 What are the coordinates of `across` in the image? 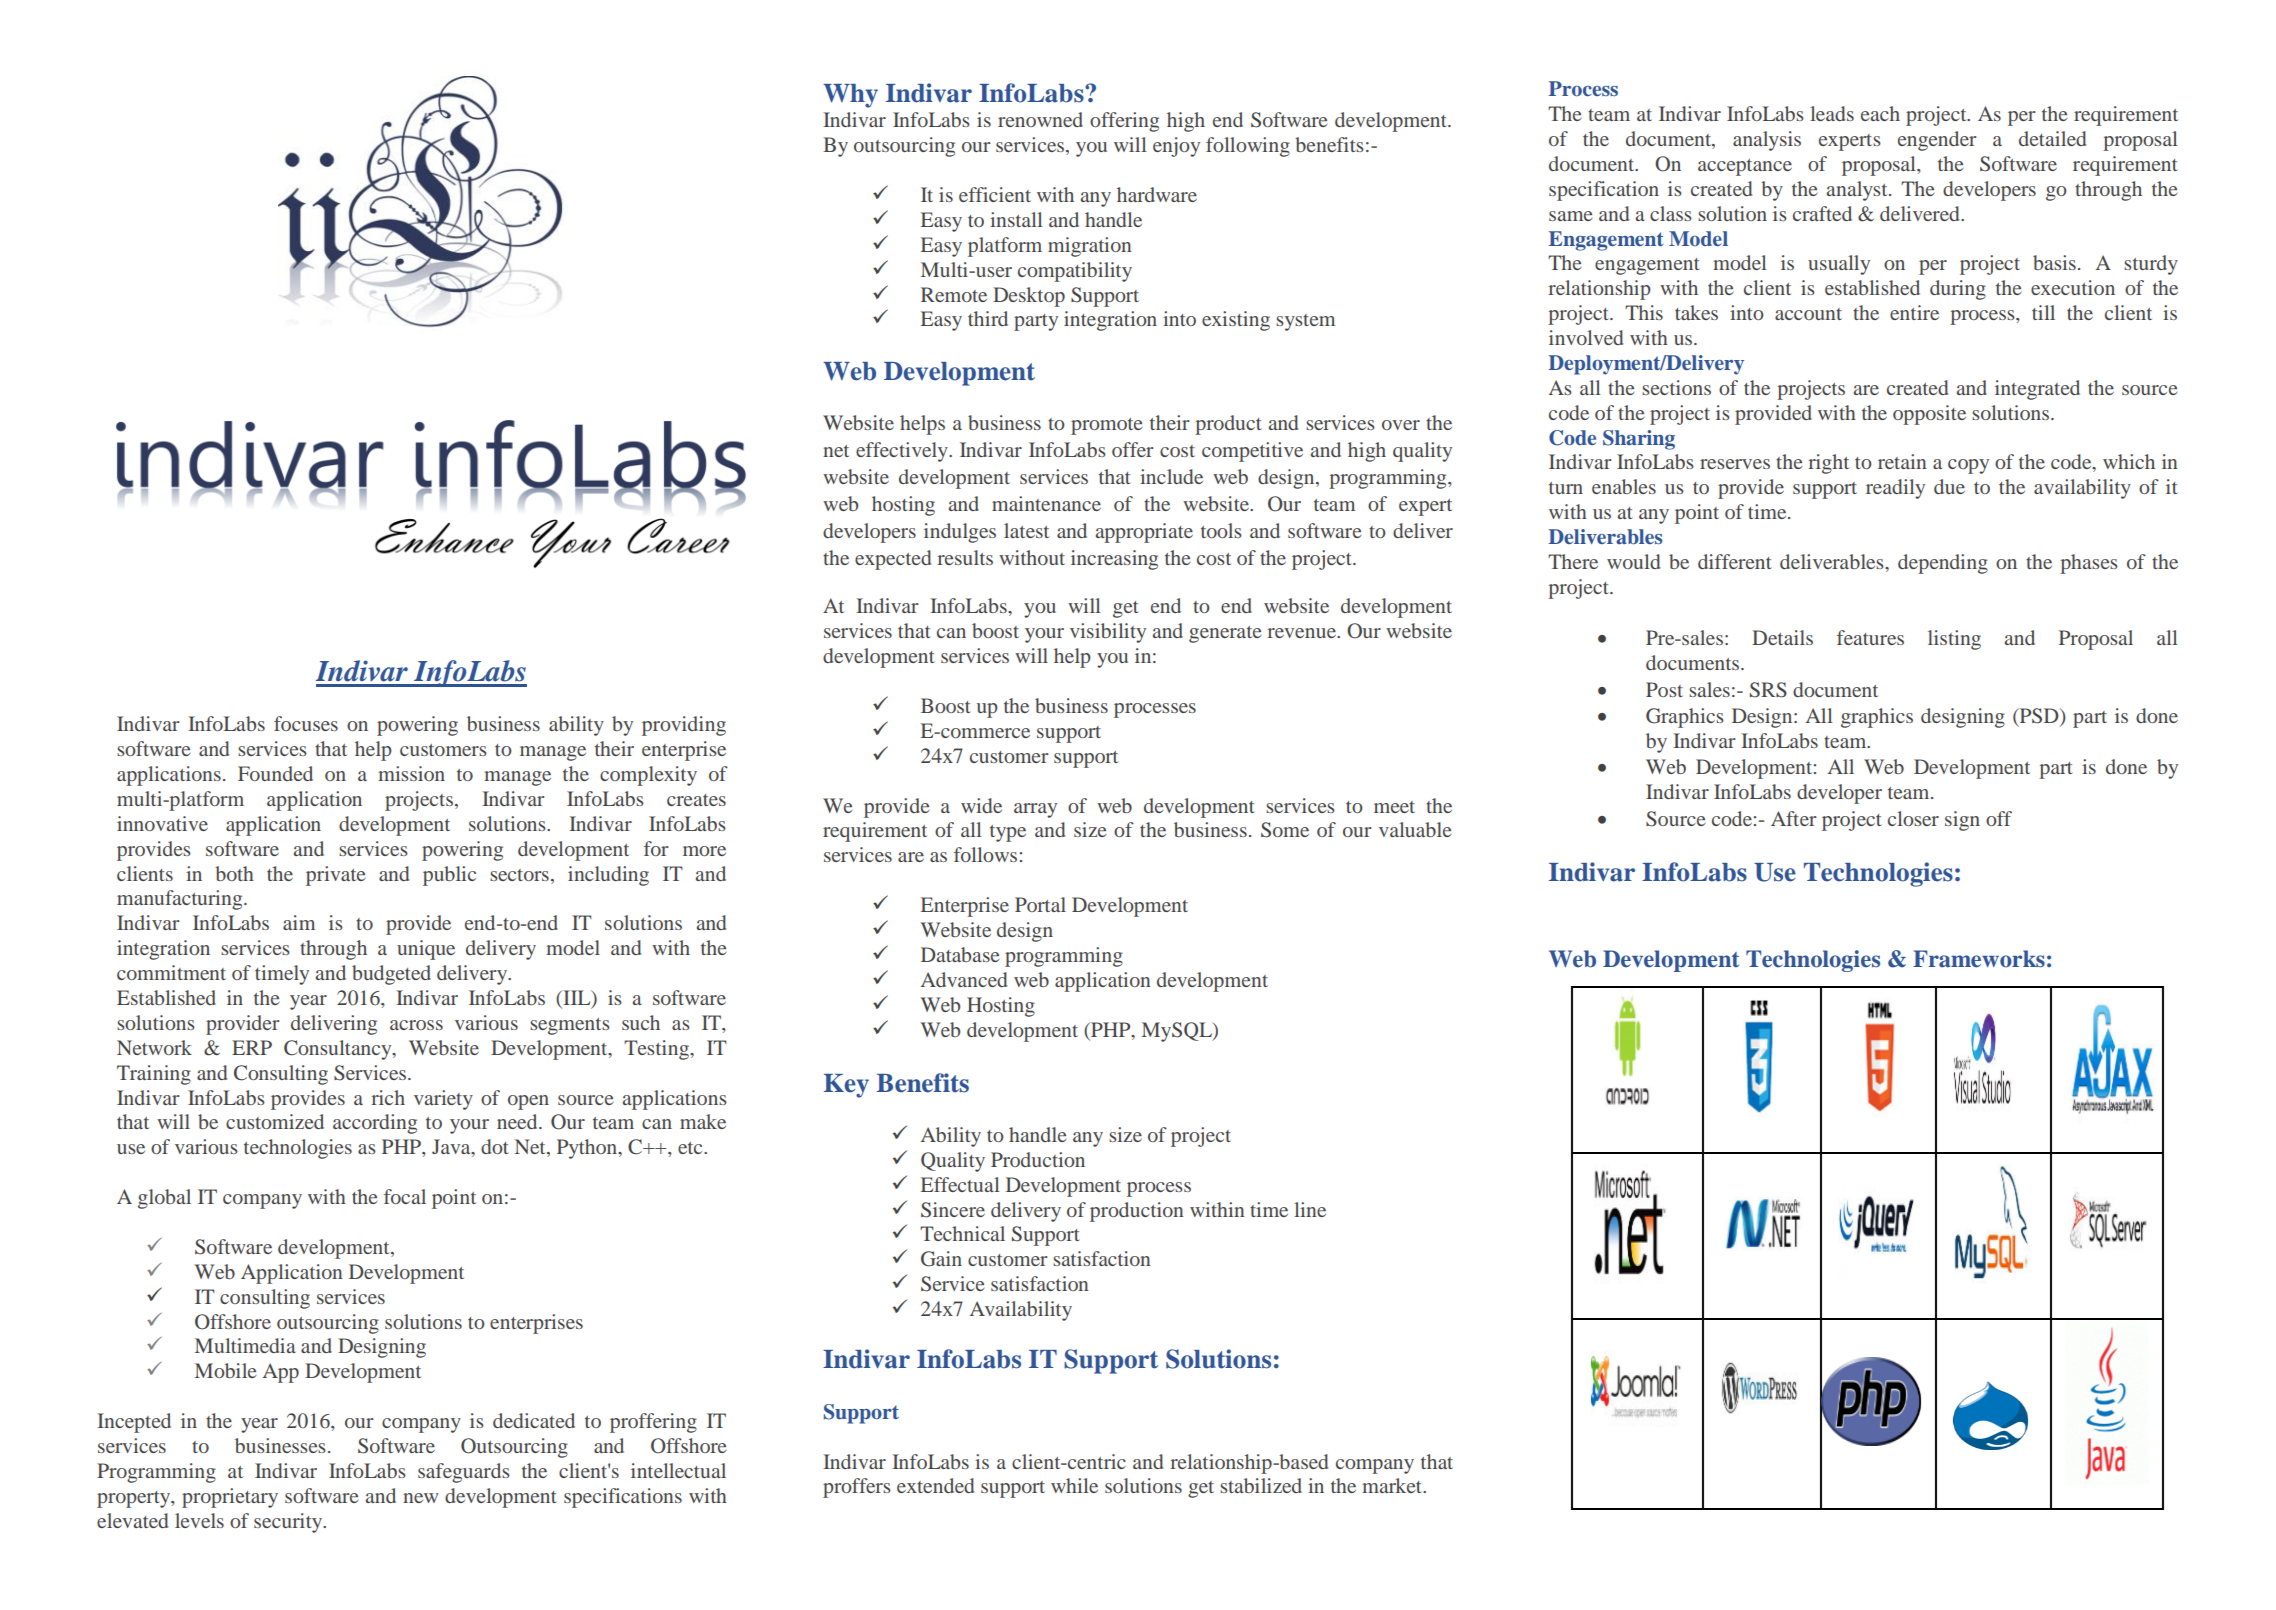 It's located at (416, 1025).
